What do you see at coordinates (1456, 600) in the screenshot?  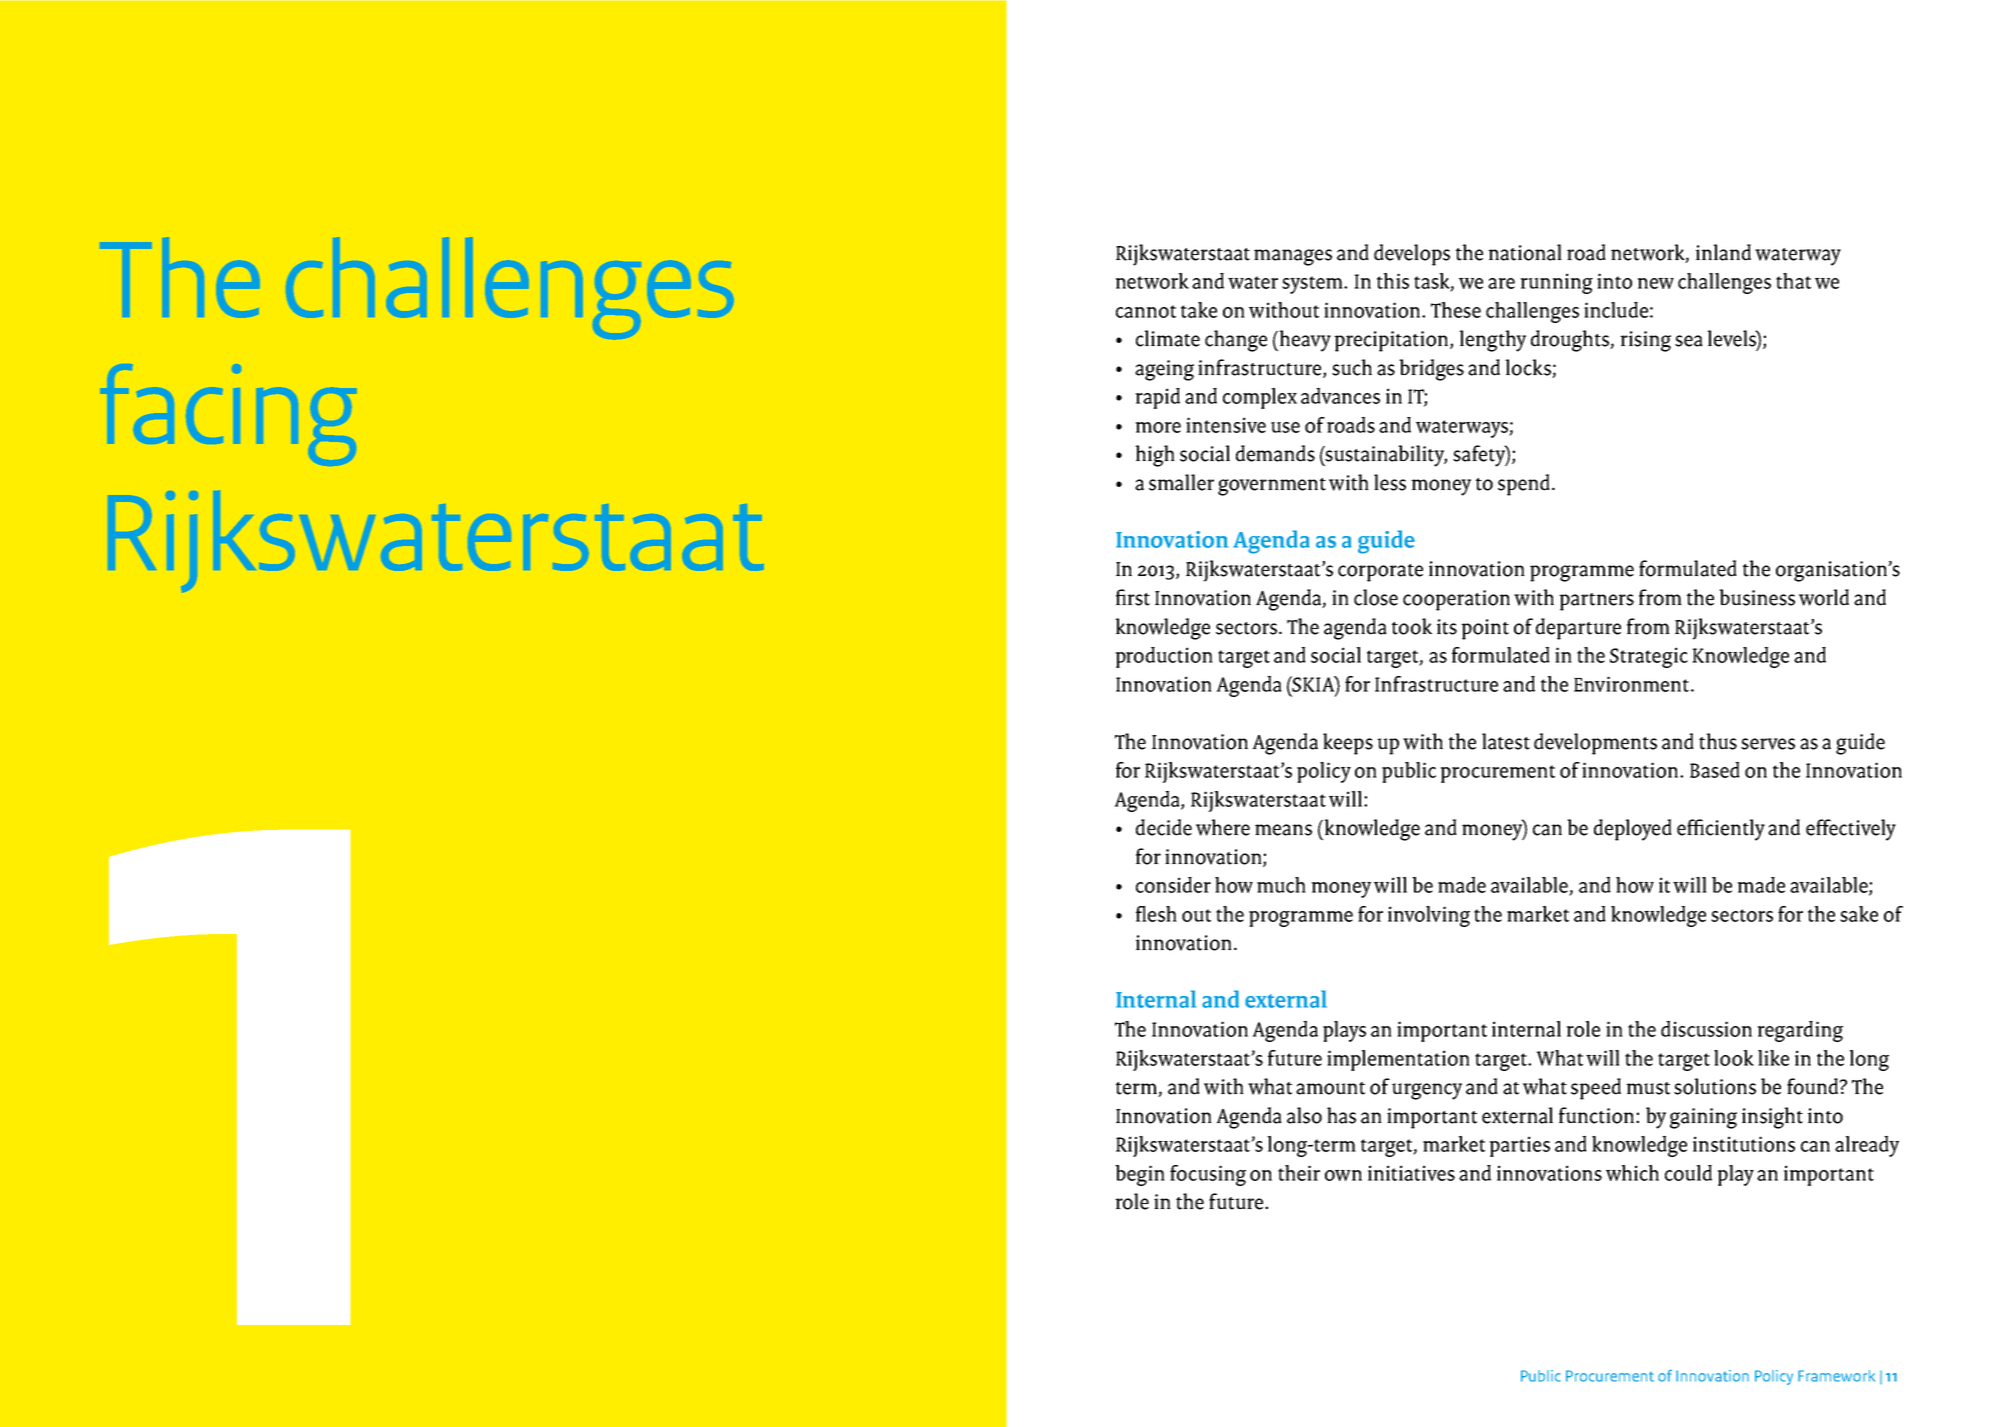 I see `cooperation` at bounding box center [1456, 600].
